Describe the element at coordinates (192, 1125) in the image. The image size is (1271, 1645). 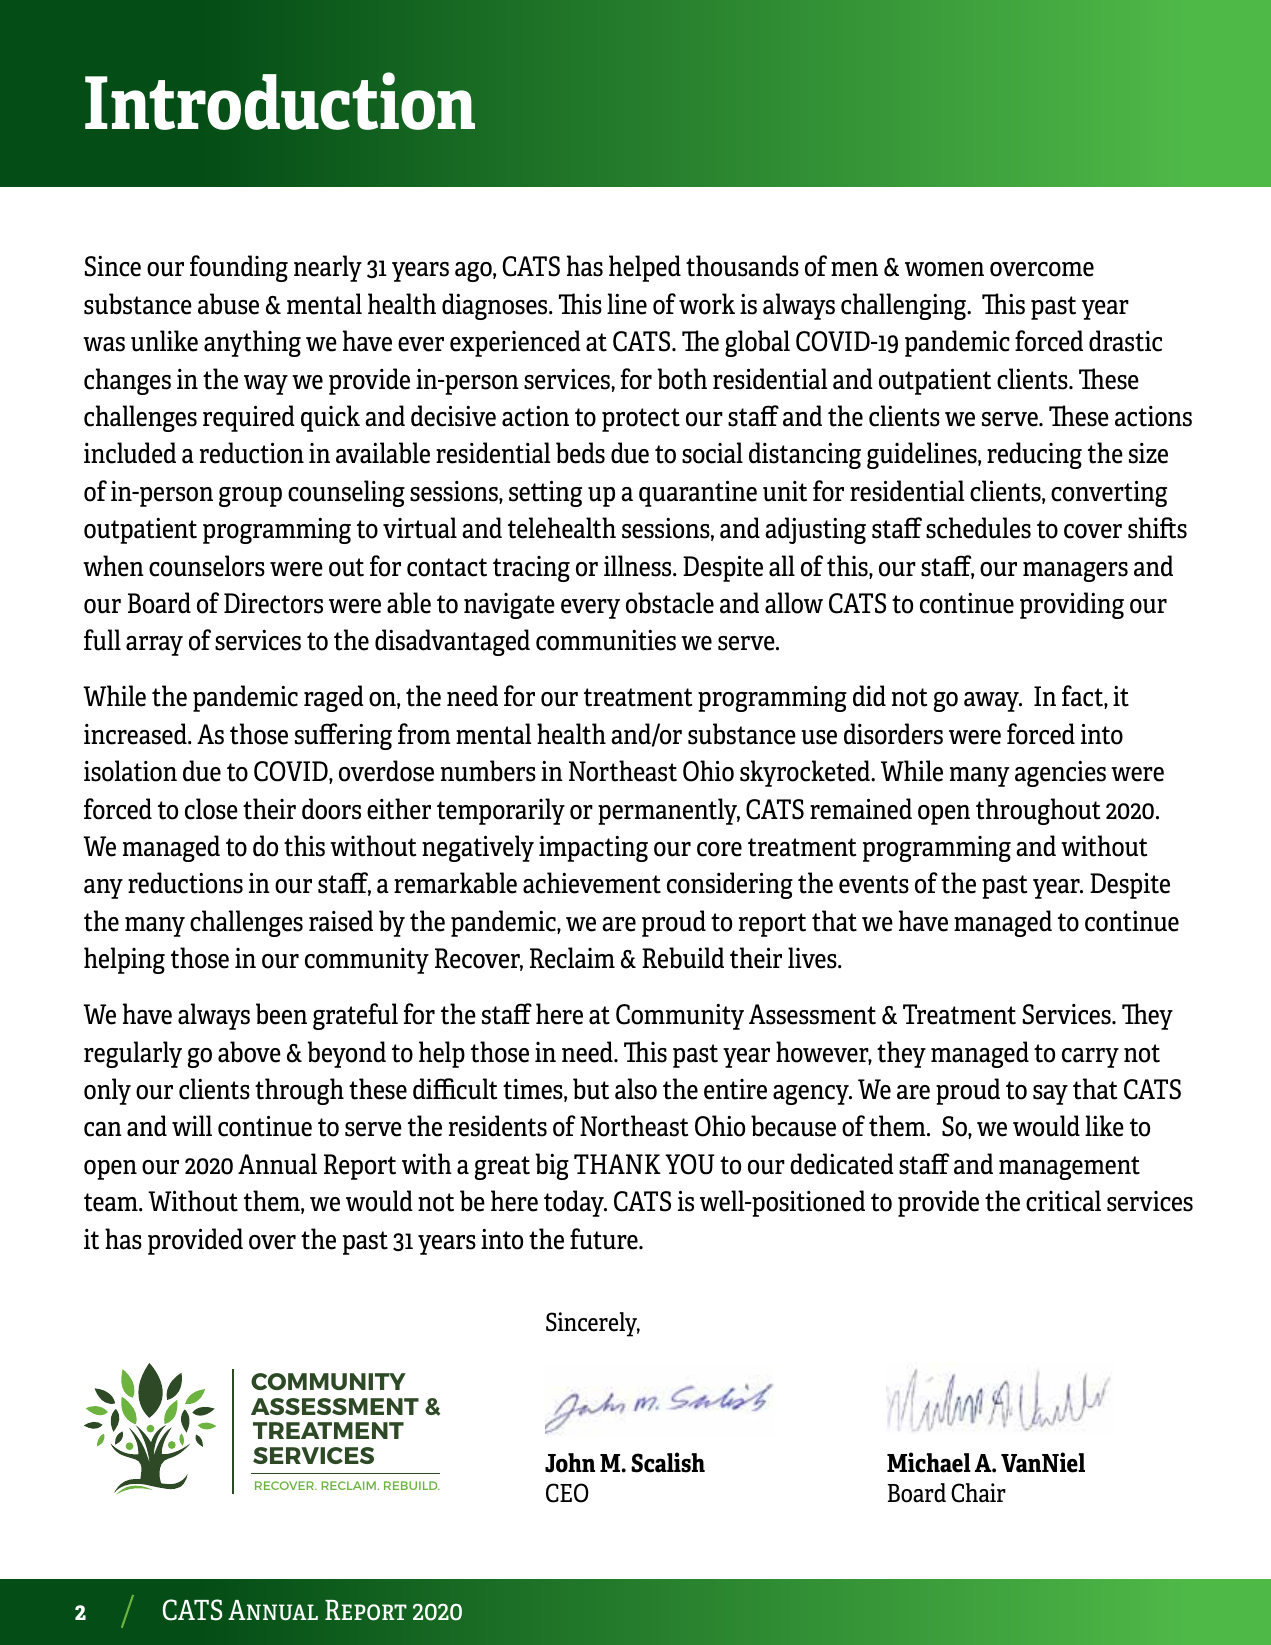
I see `will` at that location.
